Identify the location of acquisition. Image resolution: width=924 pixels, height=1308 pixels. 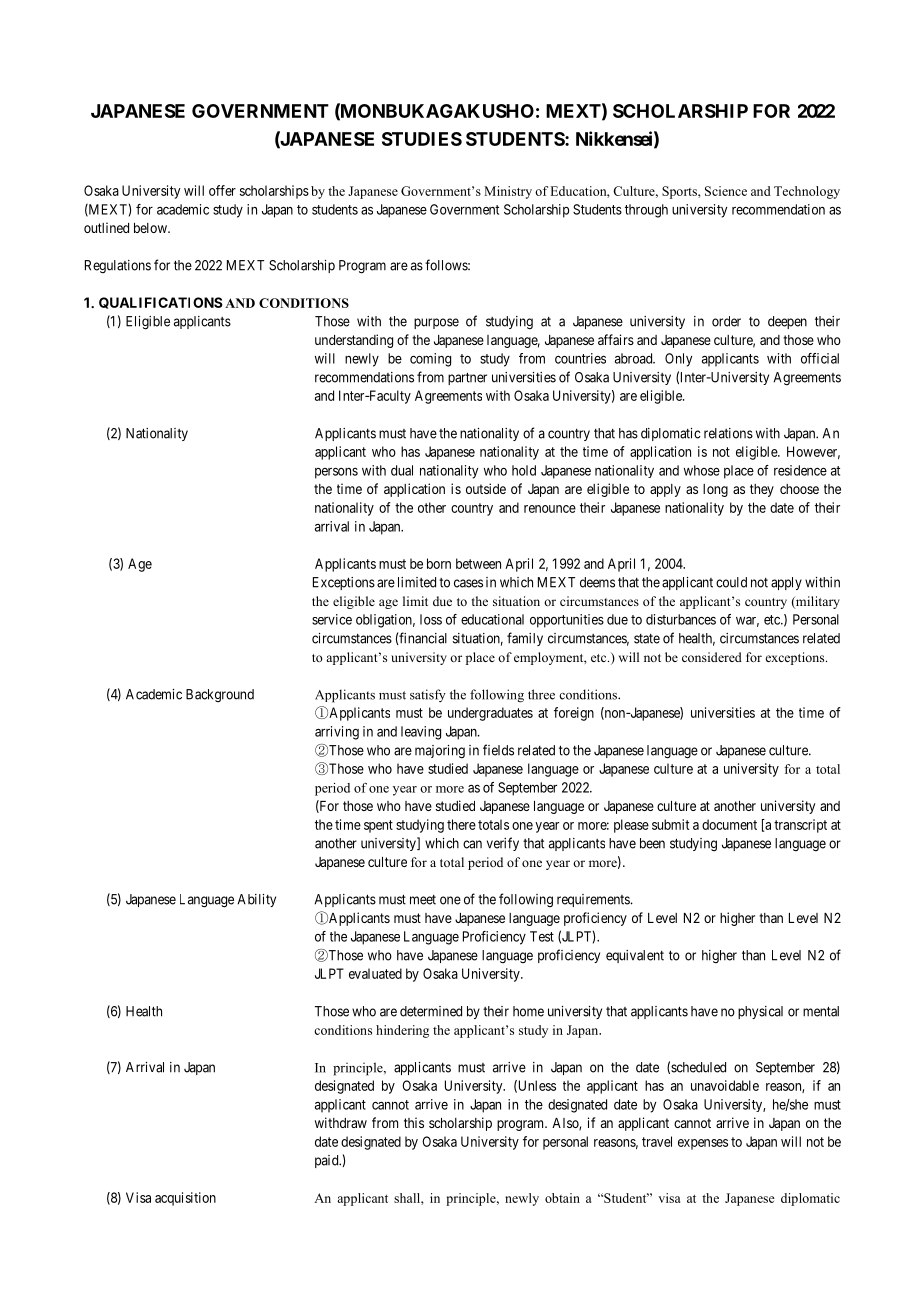
(185, 1199).
